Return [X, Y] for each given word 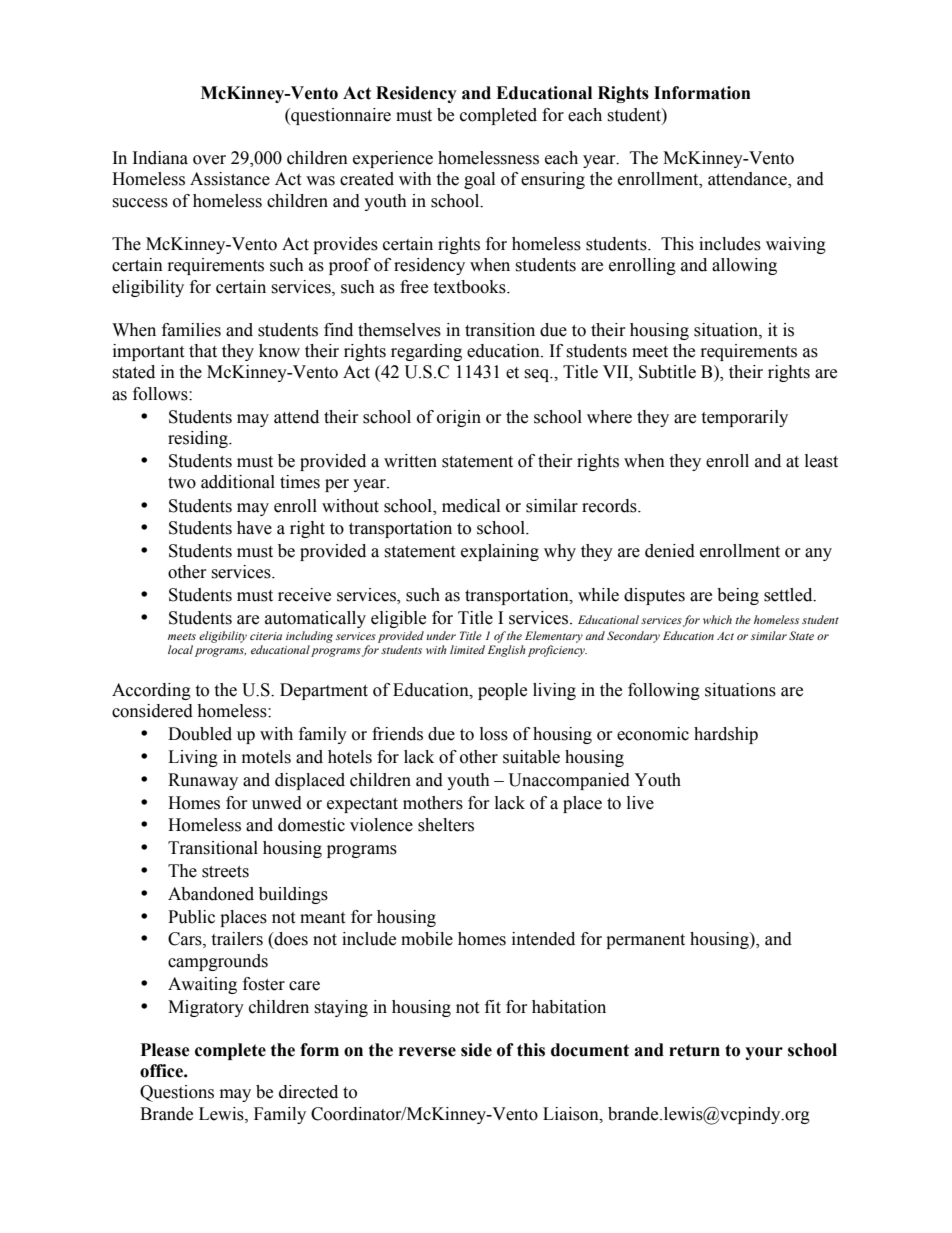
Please [165, 1050]
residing [199, 439]
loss [494, 734]
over [209, 160]
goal [479, 180]
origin [459, 418]
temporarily [744, 418]
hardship [726, 735]
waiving [796, 245]
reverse [427, 1052]
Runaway [203, 781]
